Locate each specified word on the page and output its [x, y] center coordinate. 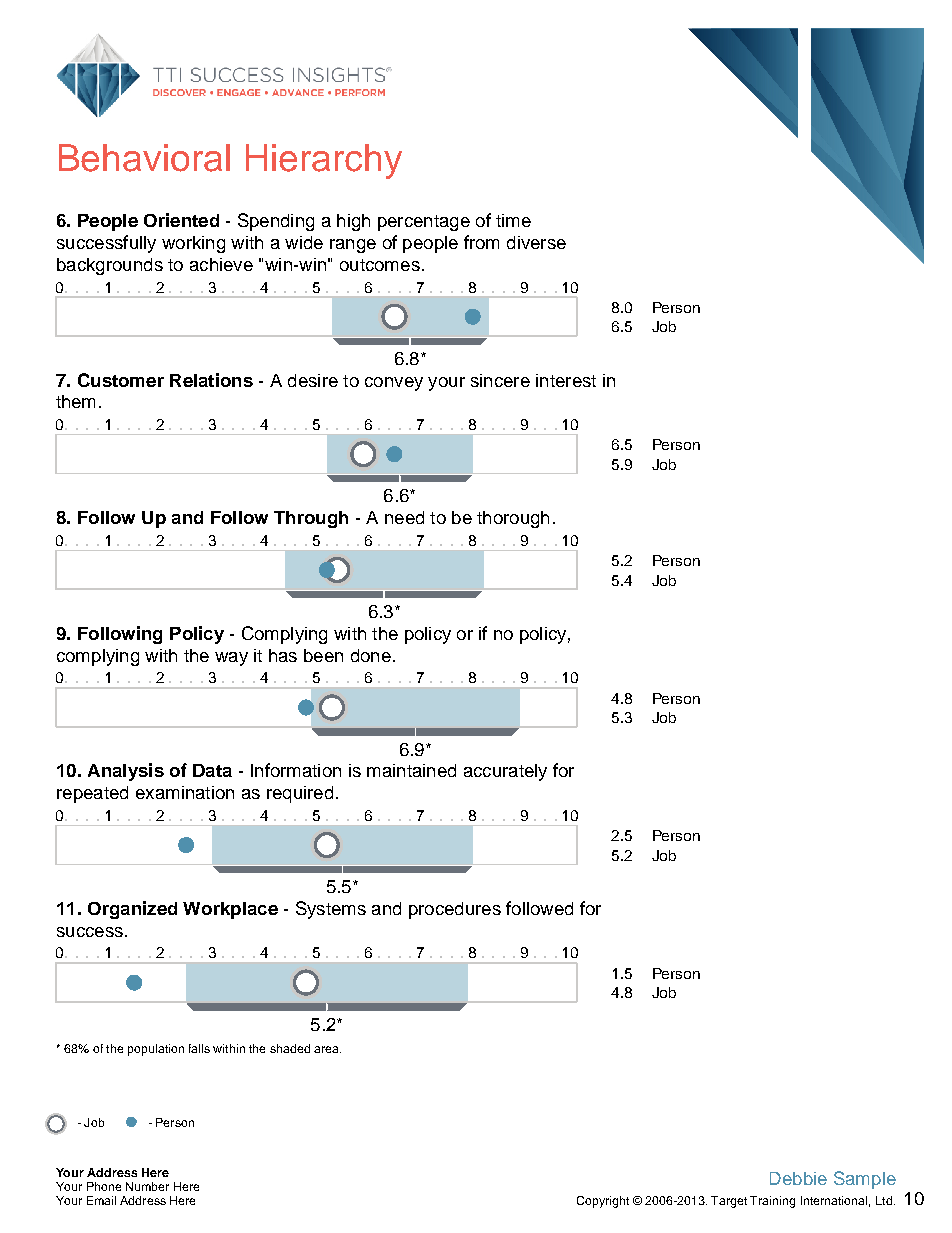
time [513, 220]
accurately [505, 772]
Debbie [798, 1178]
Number [147, 1186]
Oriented [181, 220]
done [371, 655]
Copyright [603, 1202]
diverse [536, 242]
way [231, 659]
